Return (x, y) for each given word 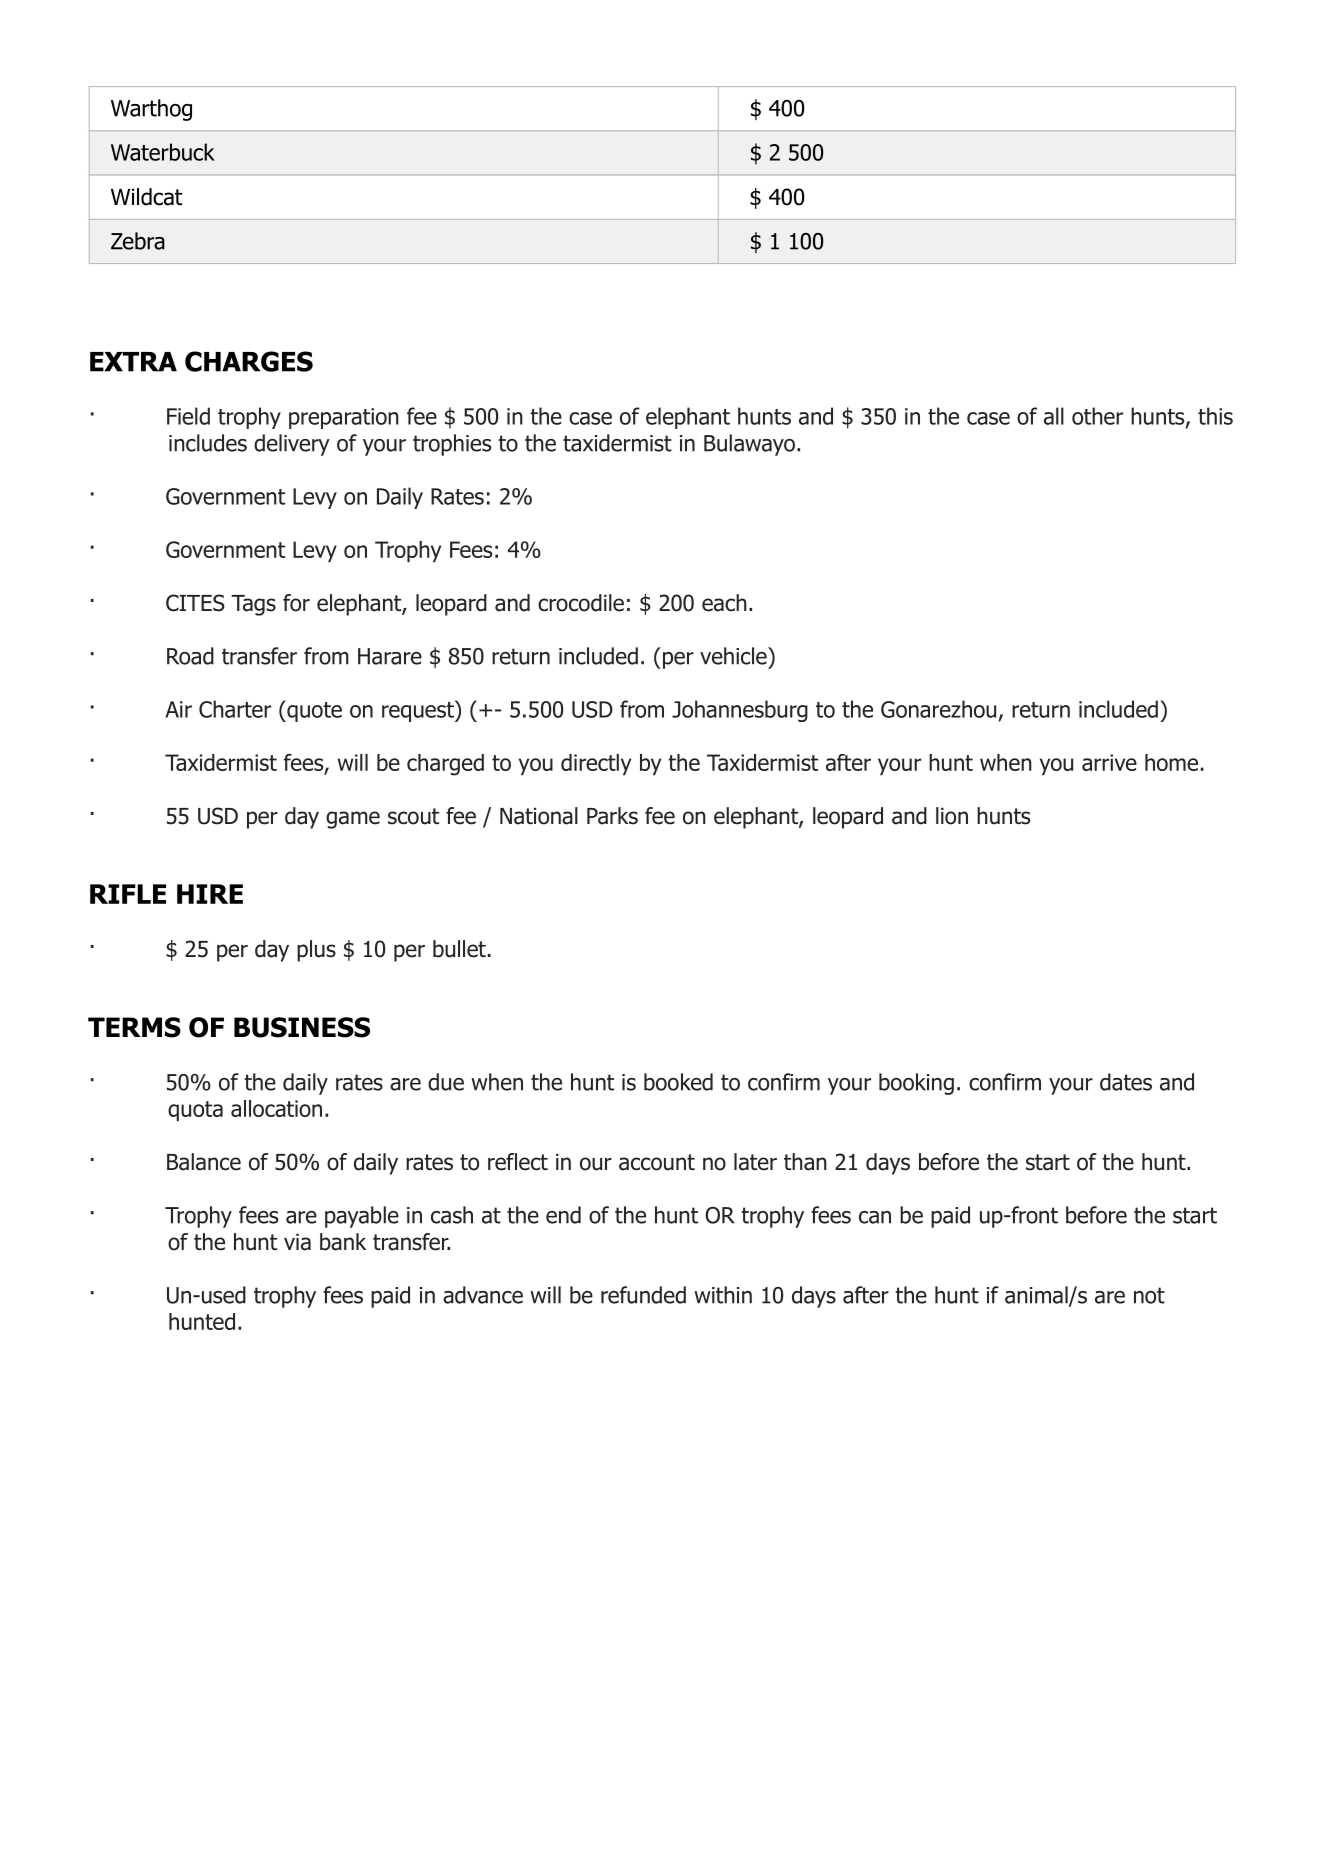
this (1215, 416)
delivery (292, 445)
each (724, 603)
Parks (612, 816)
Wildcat (146, 197)
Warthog (151, 110)
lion (952, 816)
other (1097, 416)
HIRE (210, 894)
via (297, 1242)
